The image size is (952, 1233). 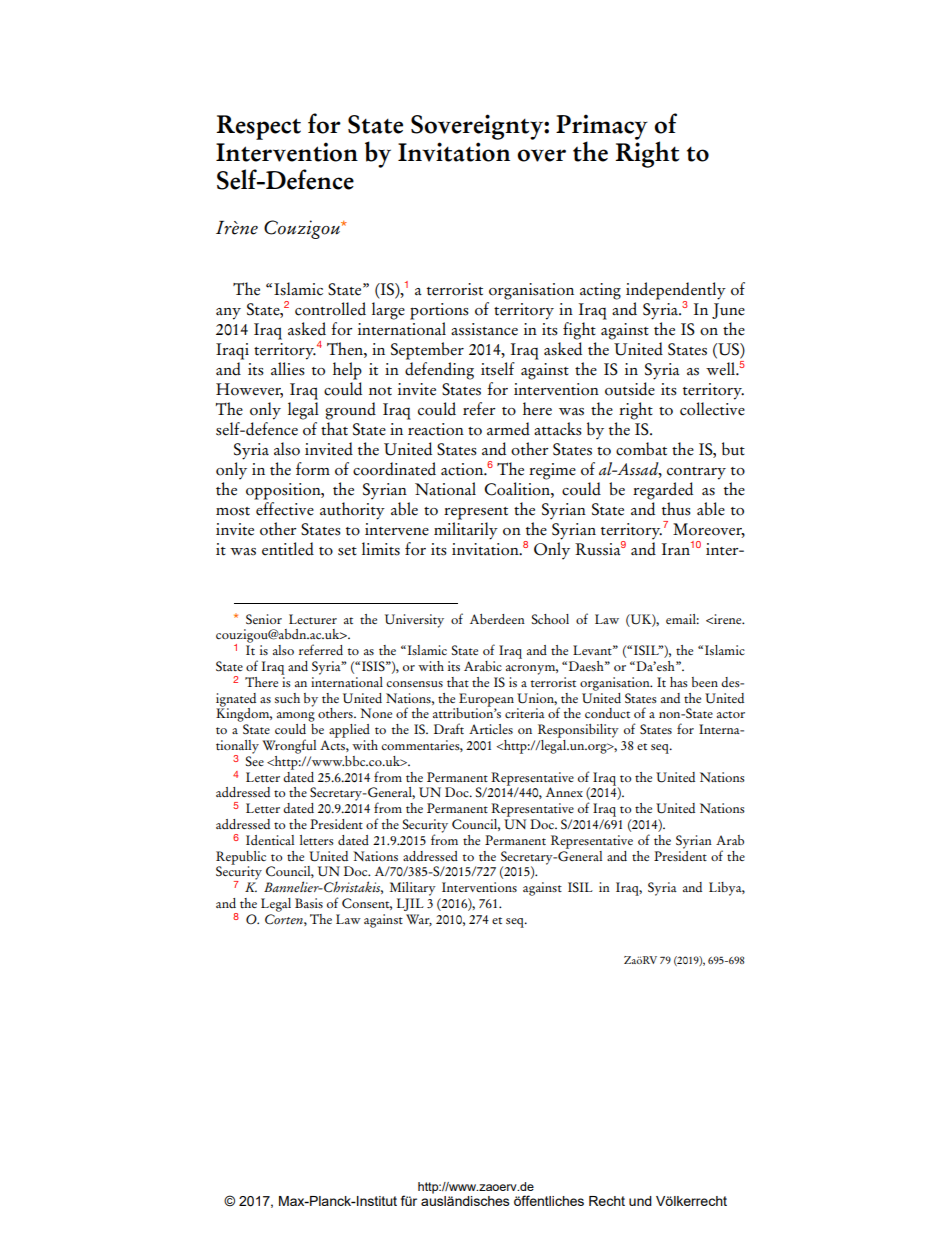 I want to click on militarily, so click(x=466, y=531).
